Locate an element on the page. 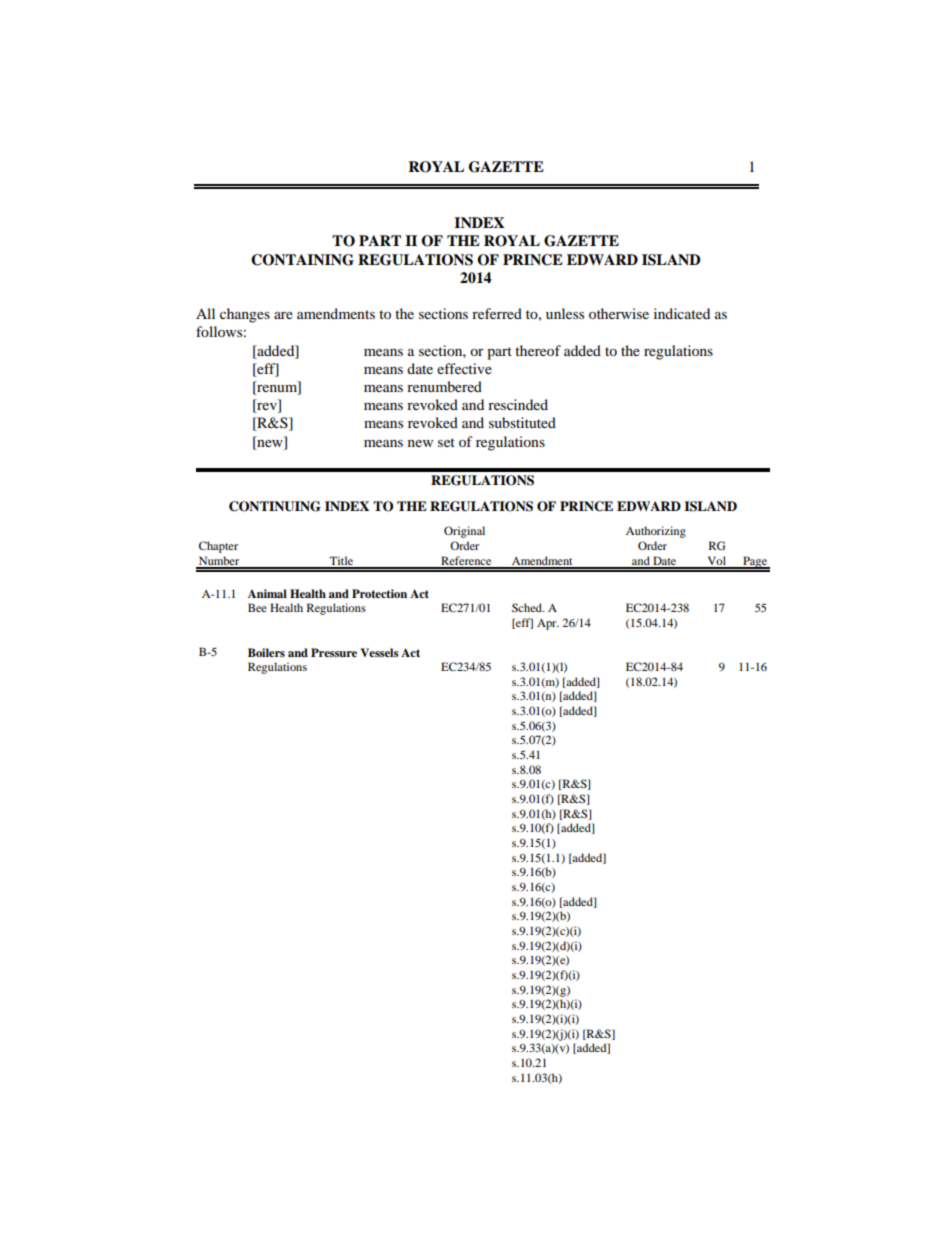 This page has width=952, height=1233. Authorizing is located at coordinates (656, 532).
